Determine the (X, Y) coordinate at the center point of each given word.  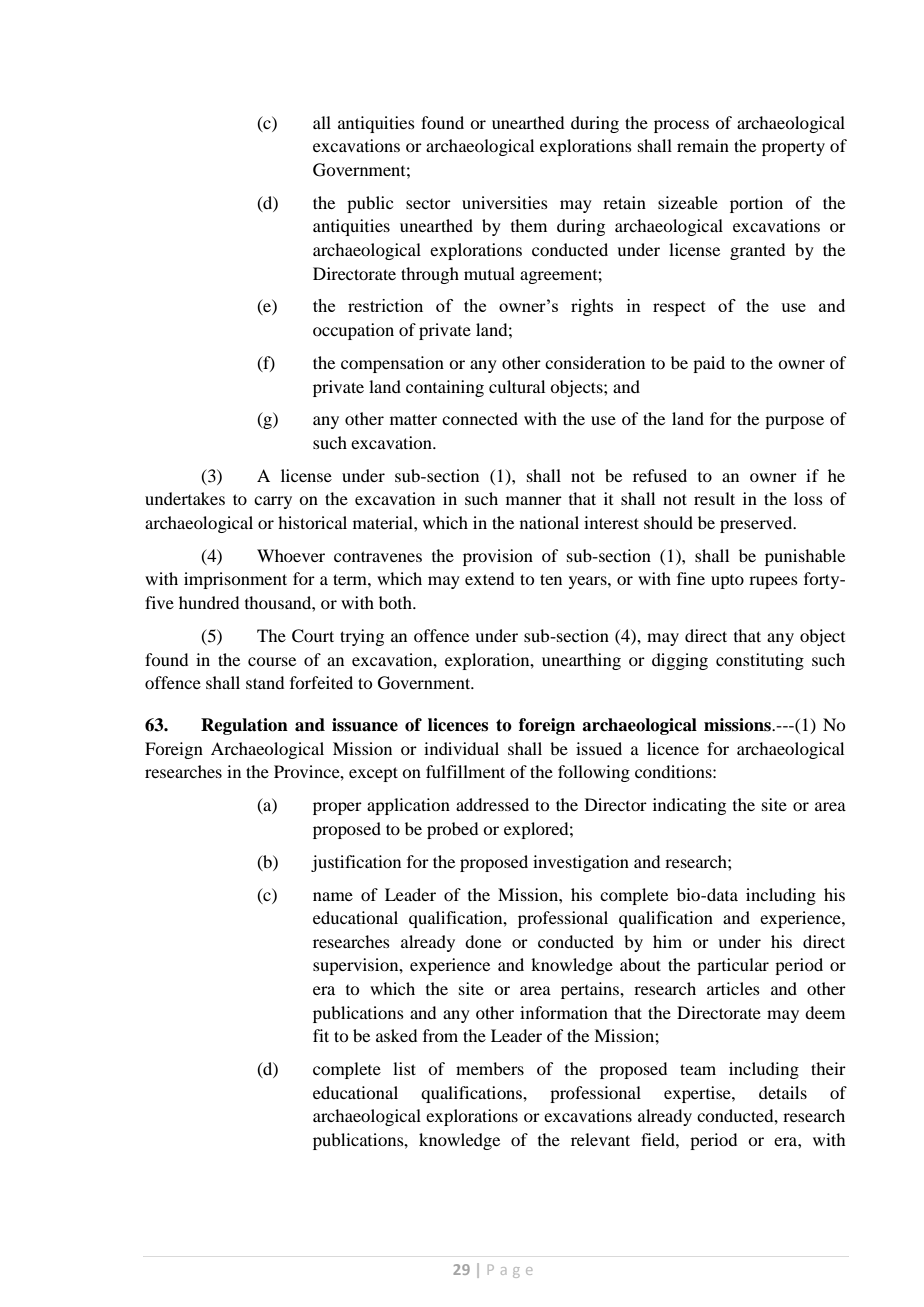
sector (428, 204)
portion (756, 204)
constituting (760, 661)
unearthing (581, 661)
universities (505, 202)
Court (313, 636)
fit (321, 1035)
